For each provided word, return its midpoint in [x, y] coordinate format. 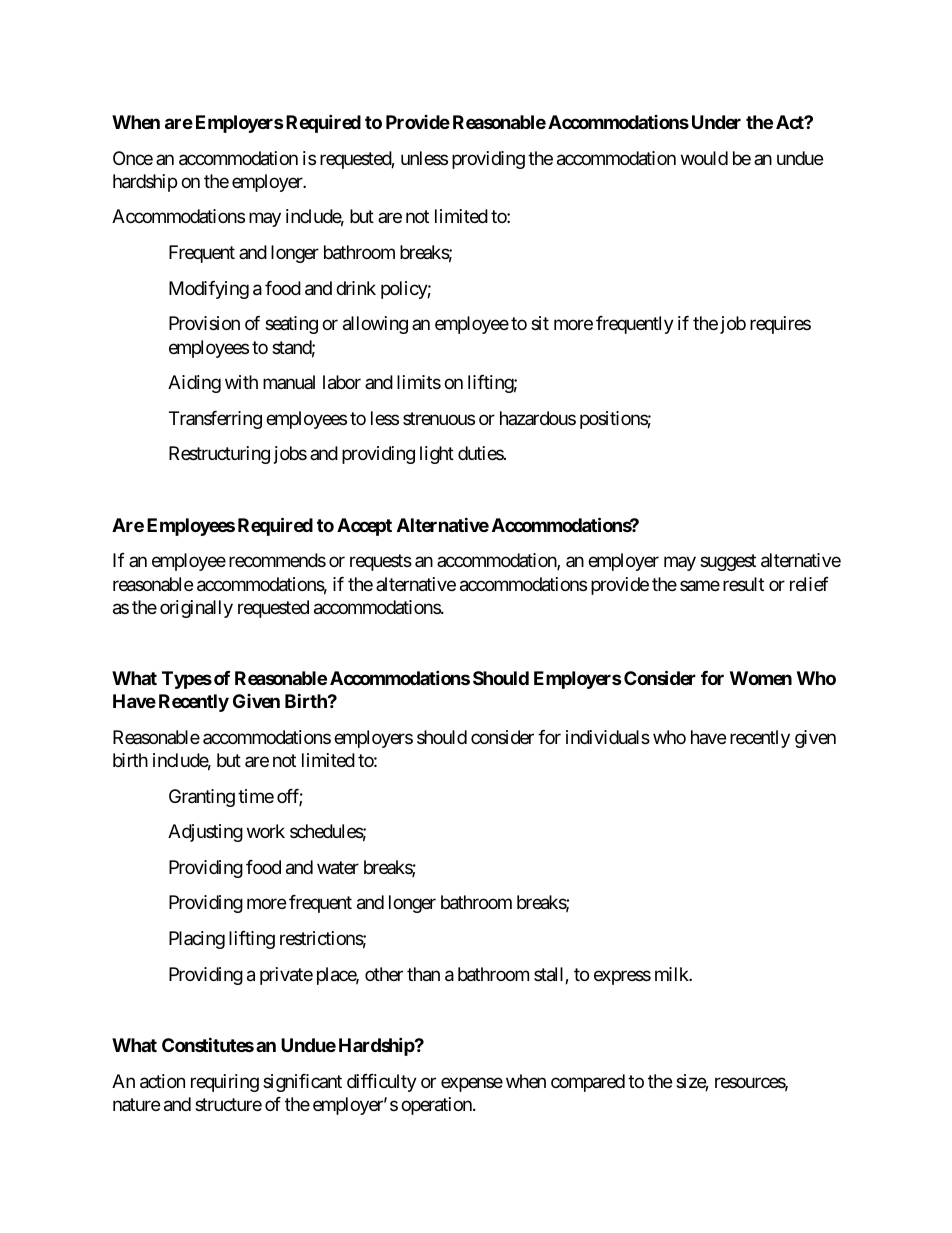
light [437, 455]
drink [356, 288]
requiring [225, 1083]
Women [761, 678]
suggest [728, 563]
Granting [202, 798]
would [704, 158]
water [338, 868]
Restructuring [219, 455]
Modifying [209, 290]
